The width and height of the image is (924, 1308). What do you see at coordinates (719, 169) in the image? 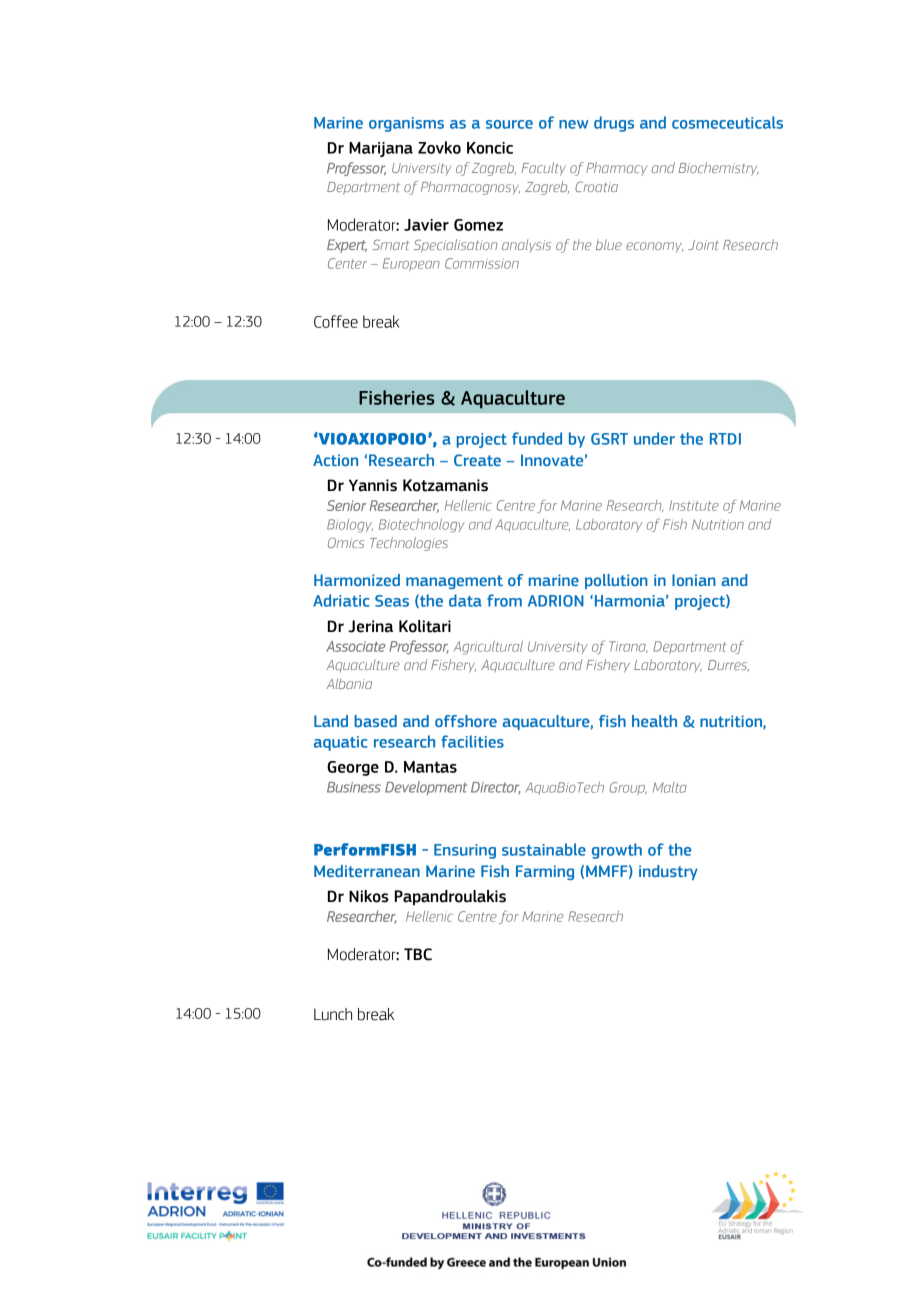
I see `Biochemistry` at bounding box center [719, 169].
